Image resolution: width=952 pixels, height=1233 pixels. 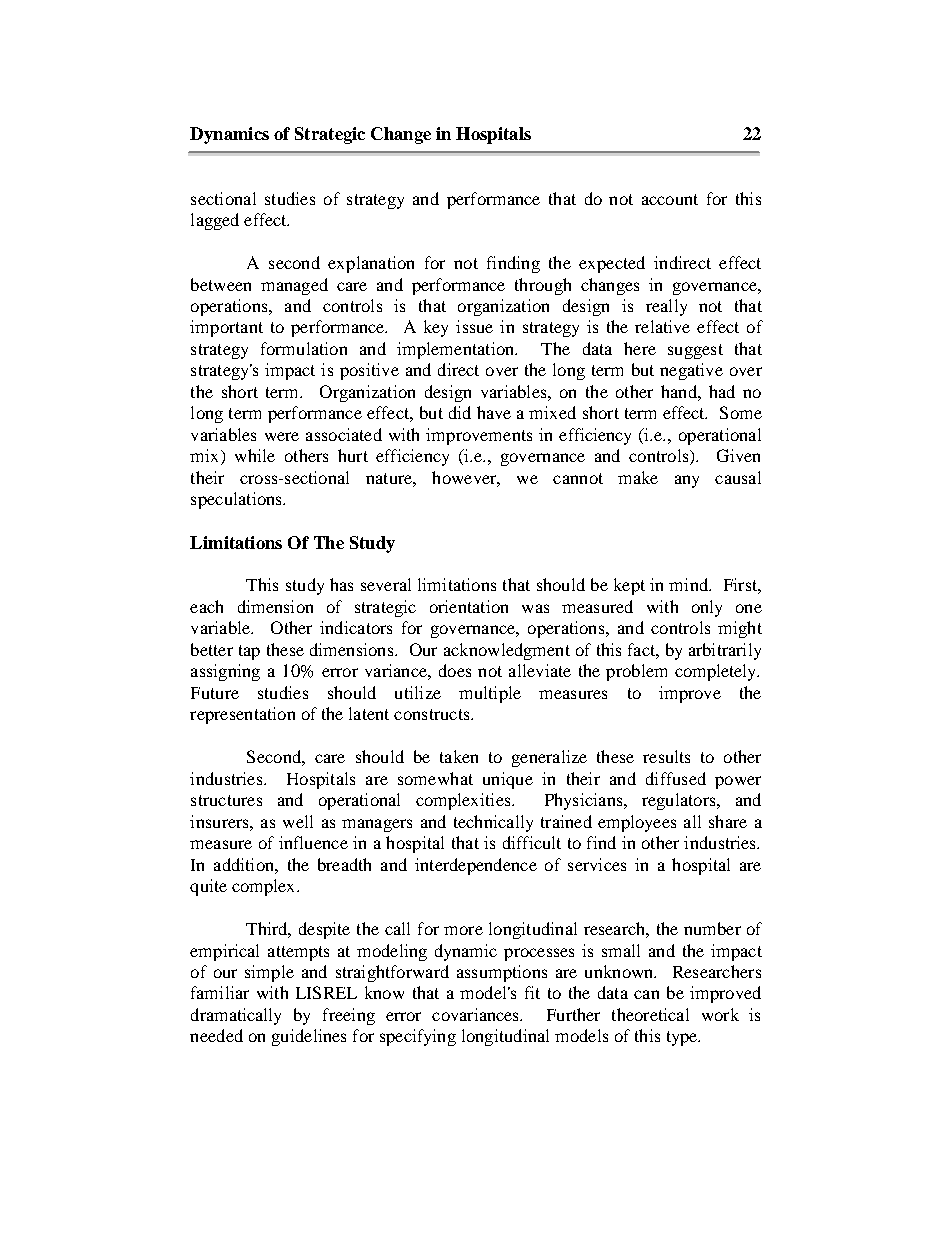 I want to click on account, so click(x=670, y=199).
